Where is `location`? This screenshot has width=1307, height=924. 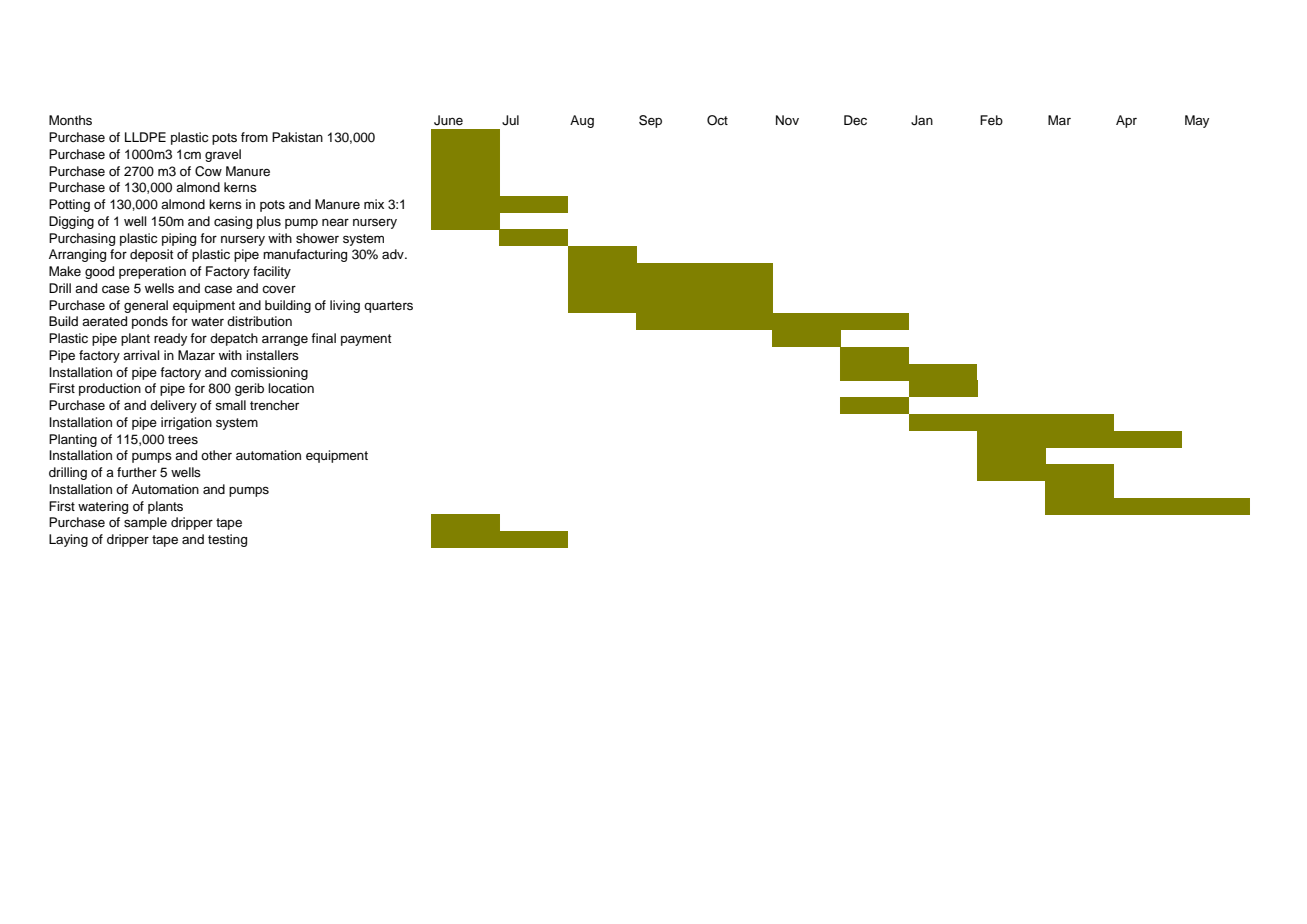
location is located at coordinates (291, 388).
